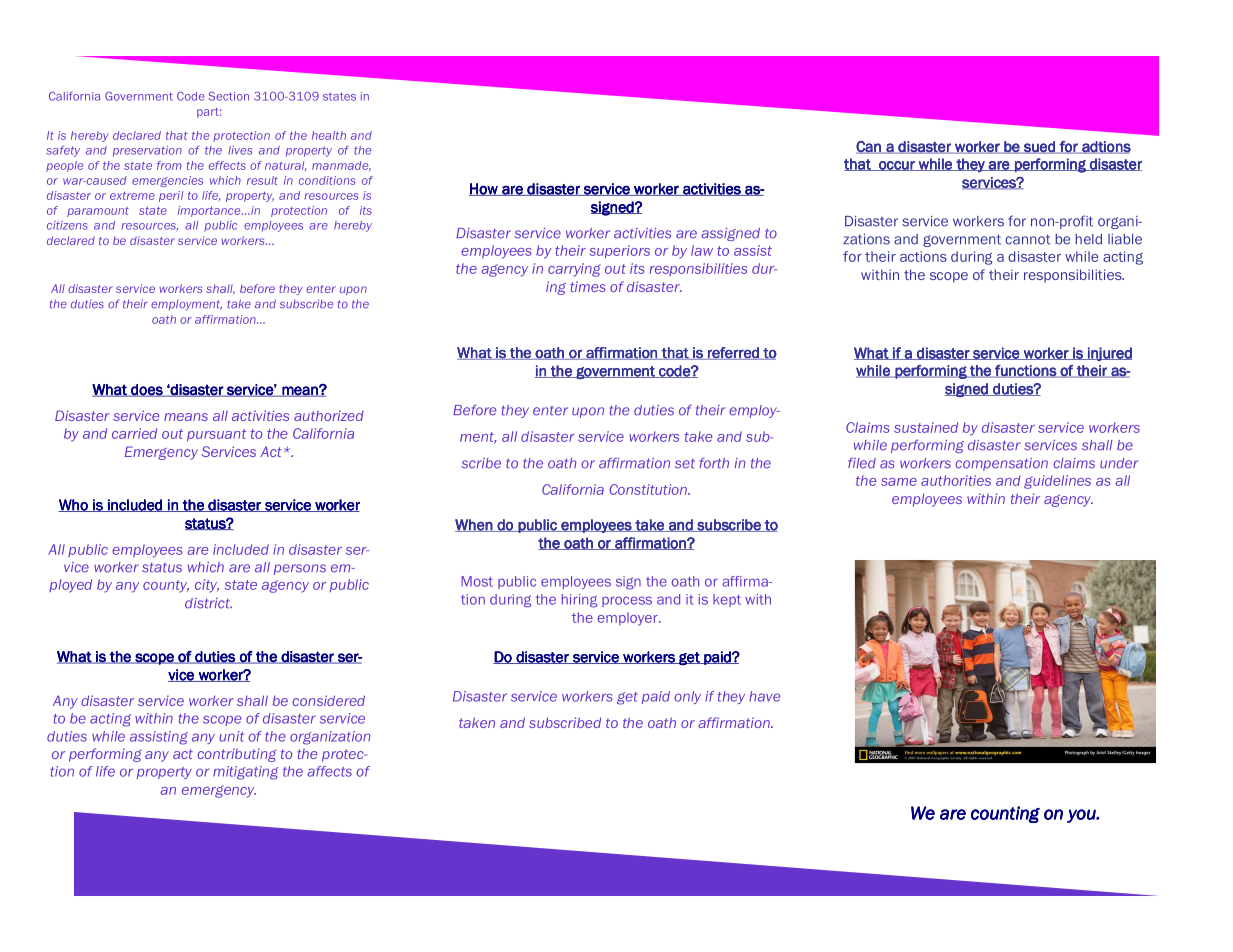 The height and width of the document is (952, 1233). Describe the element at coordinates (169, 165) in the document. I see `from` at that location.
